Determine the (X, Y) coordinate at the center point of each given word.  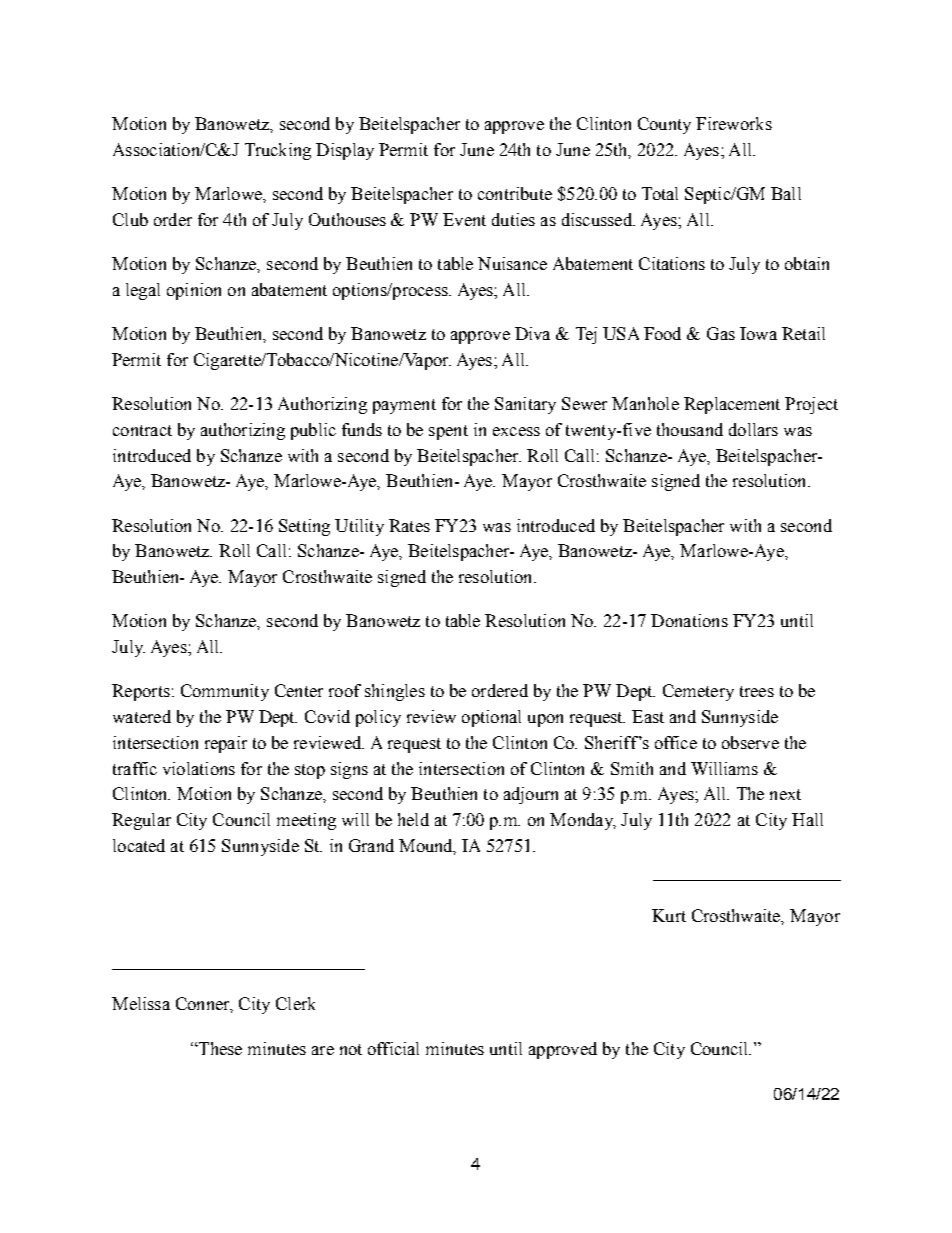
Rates (409, 525)
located (139, 845)
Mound (427, 846)
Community (225, 692)
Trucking (278, 151)
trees (757, 691)
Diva (532, 333)
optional (491, 718)
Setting (304, 527)
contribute (515, 193)
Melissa (141, 1003)
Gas (721, 333)
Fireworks (734, 123)
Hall (807, 819)
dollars (753, 429)
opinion (194, 291)
